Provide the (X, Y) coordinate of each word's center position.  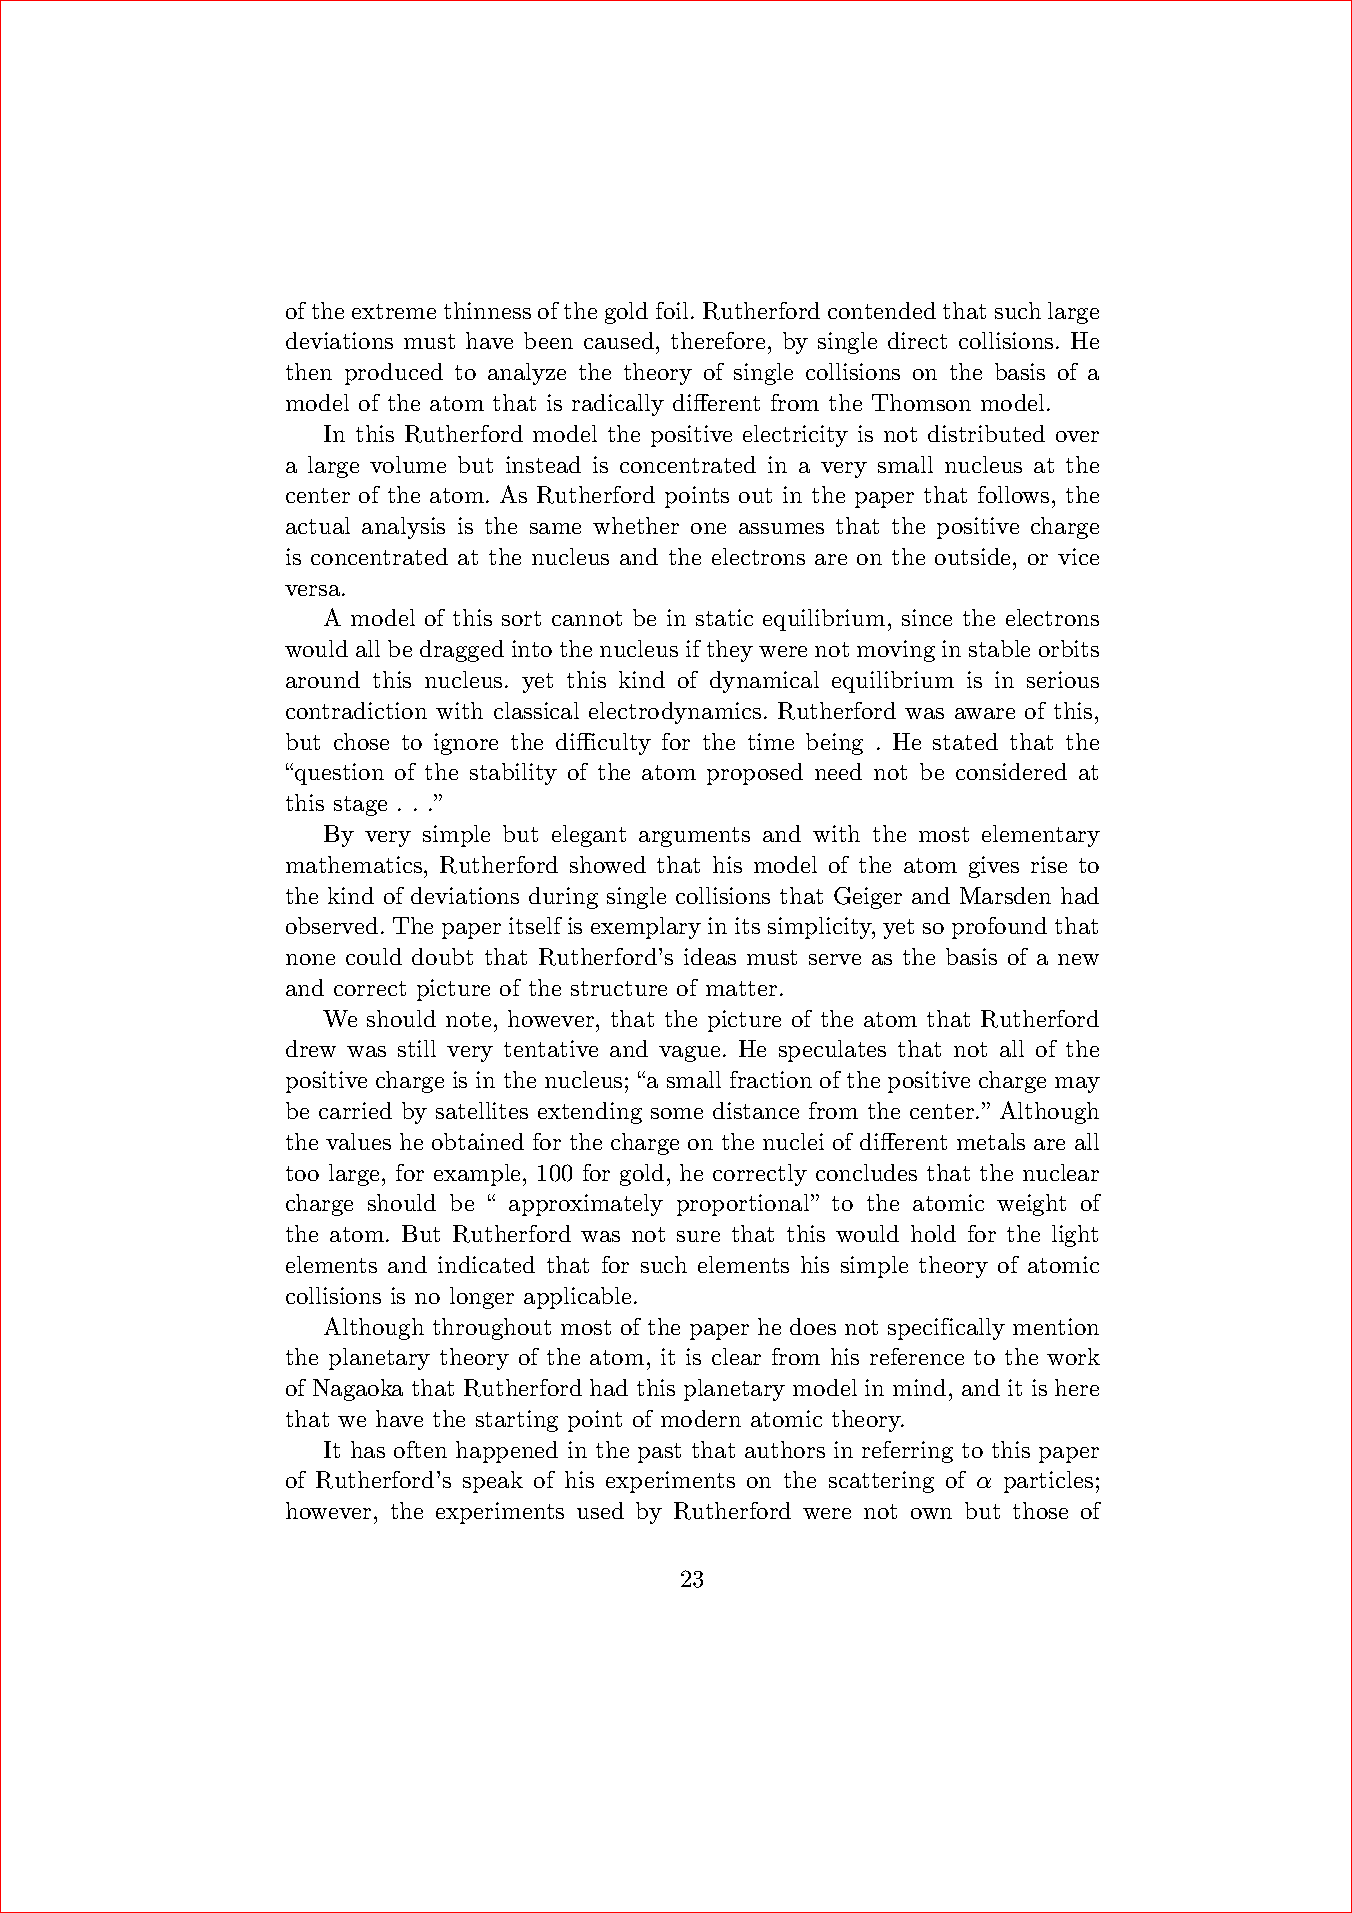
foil (672, 310)
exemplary (646, 928)
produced (394, 374)
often (420, 1449)
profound (999, 928)
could (374, 956)
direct (917, 340)
